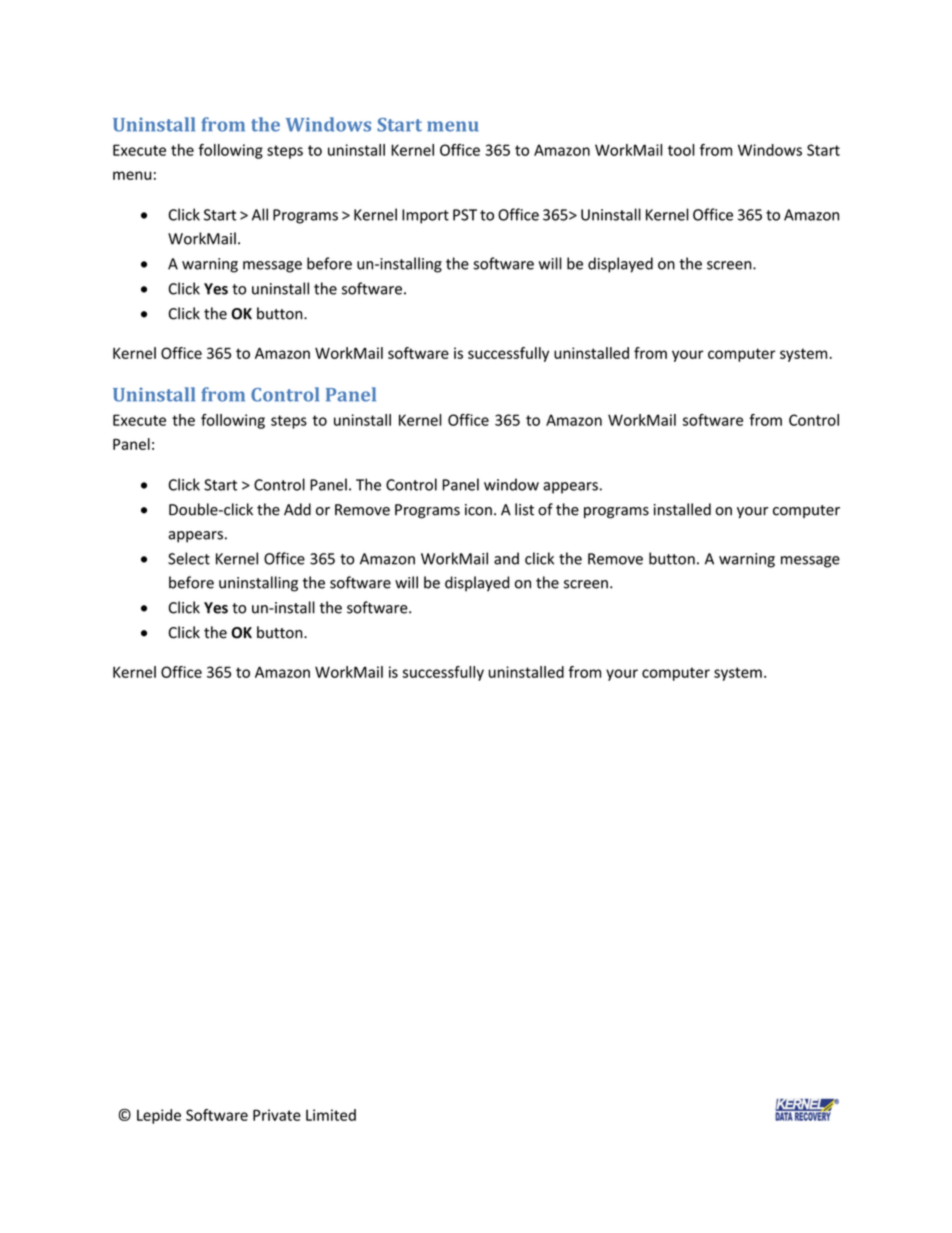  Describe the element at coordinates (465, 215) in the screenshot. I see `PST` at that location.
